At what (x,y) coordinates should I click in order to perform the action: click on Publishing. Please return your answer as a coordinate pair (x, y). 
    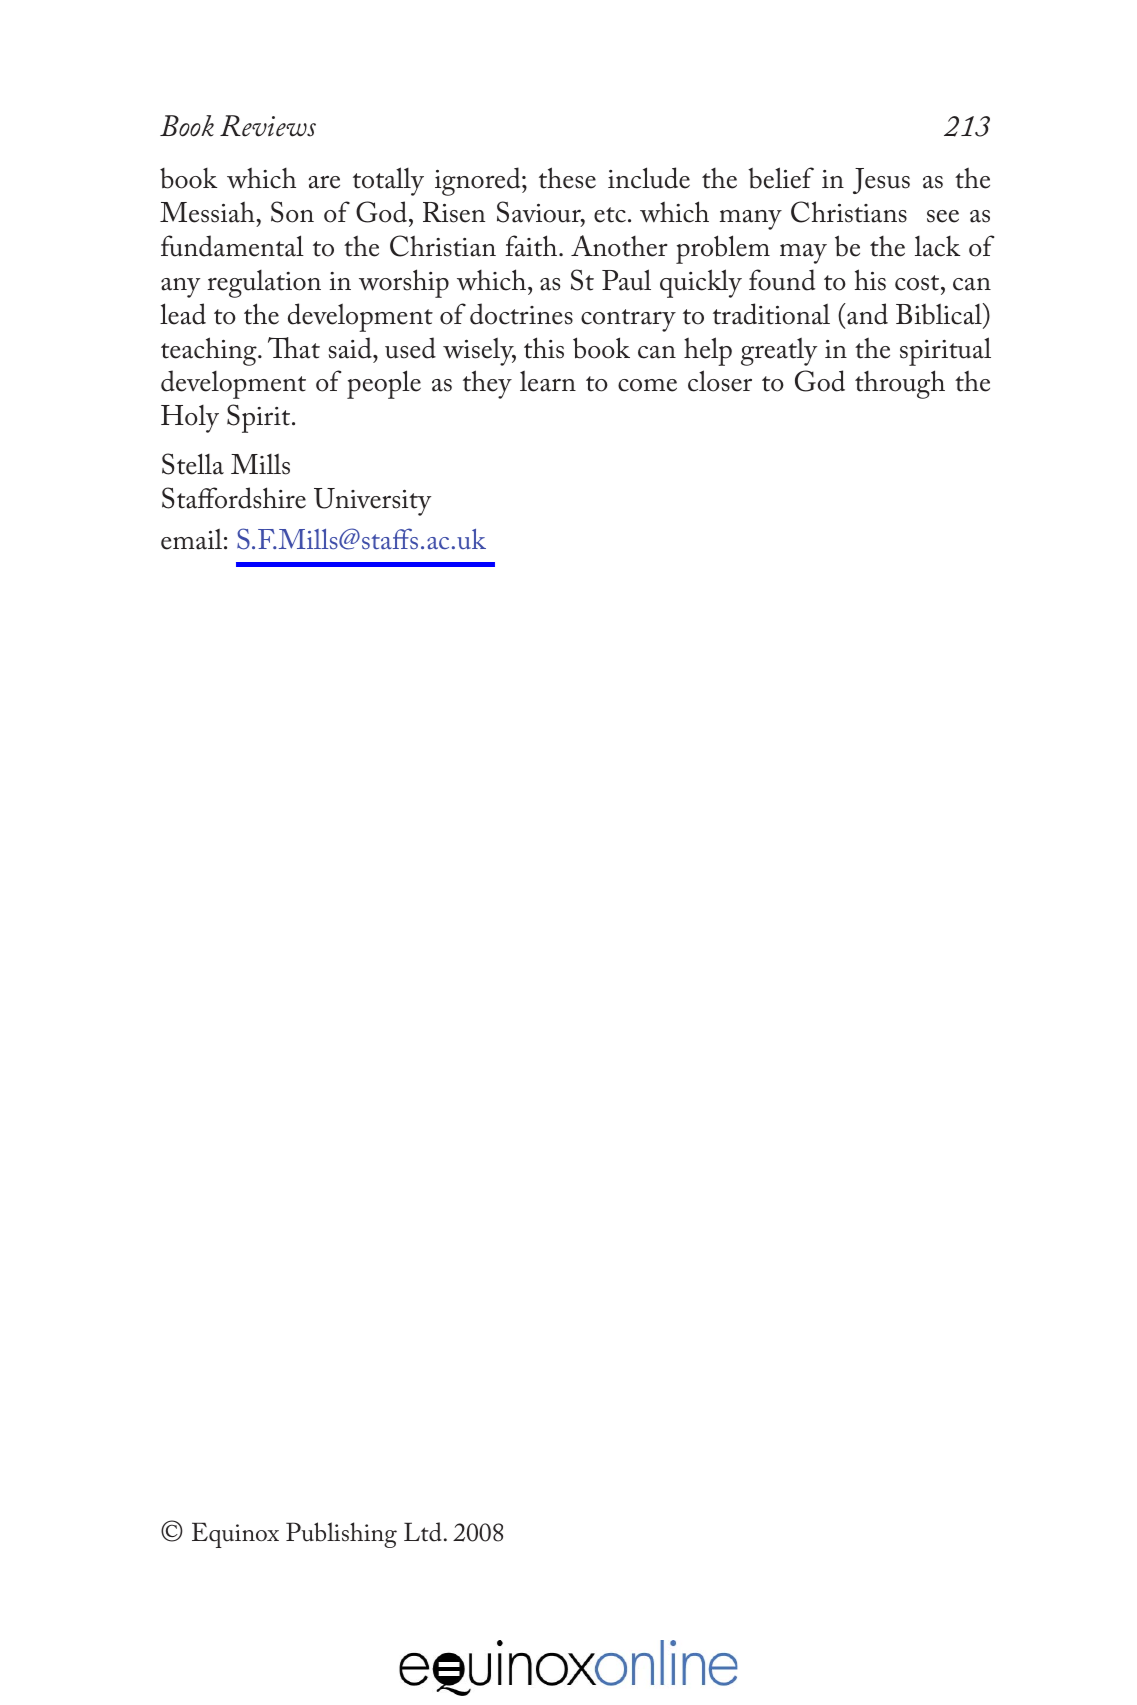
    Looking at the image, I should click on (341, 1535).
